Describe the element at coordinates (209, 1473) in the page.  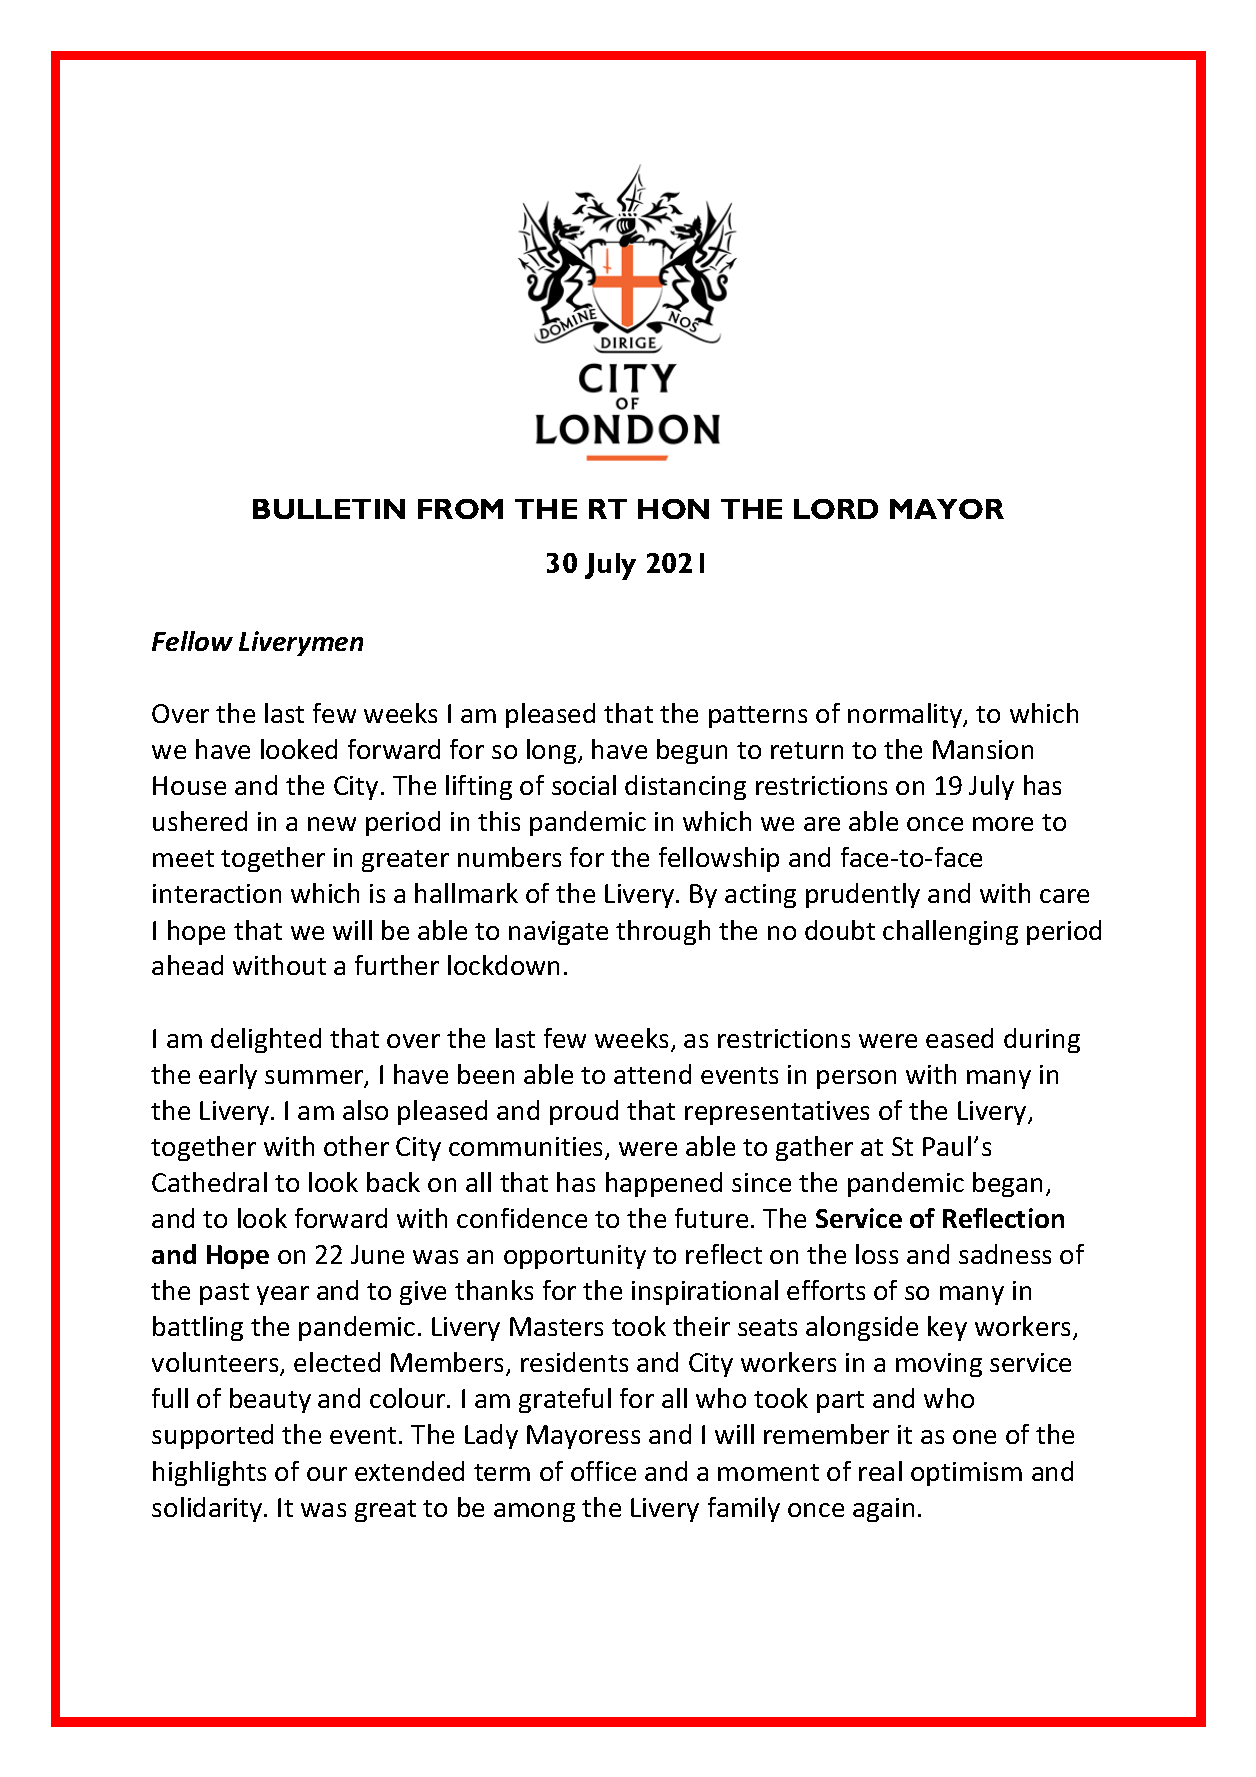
I see `highlights` at that location.
